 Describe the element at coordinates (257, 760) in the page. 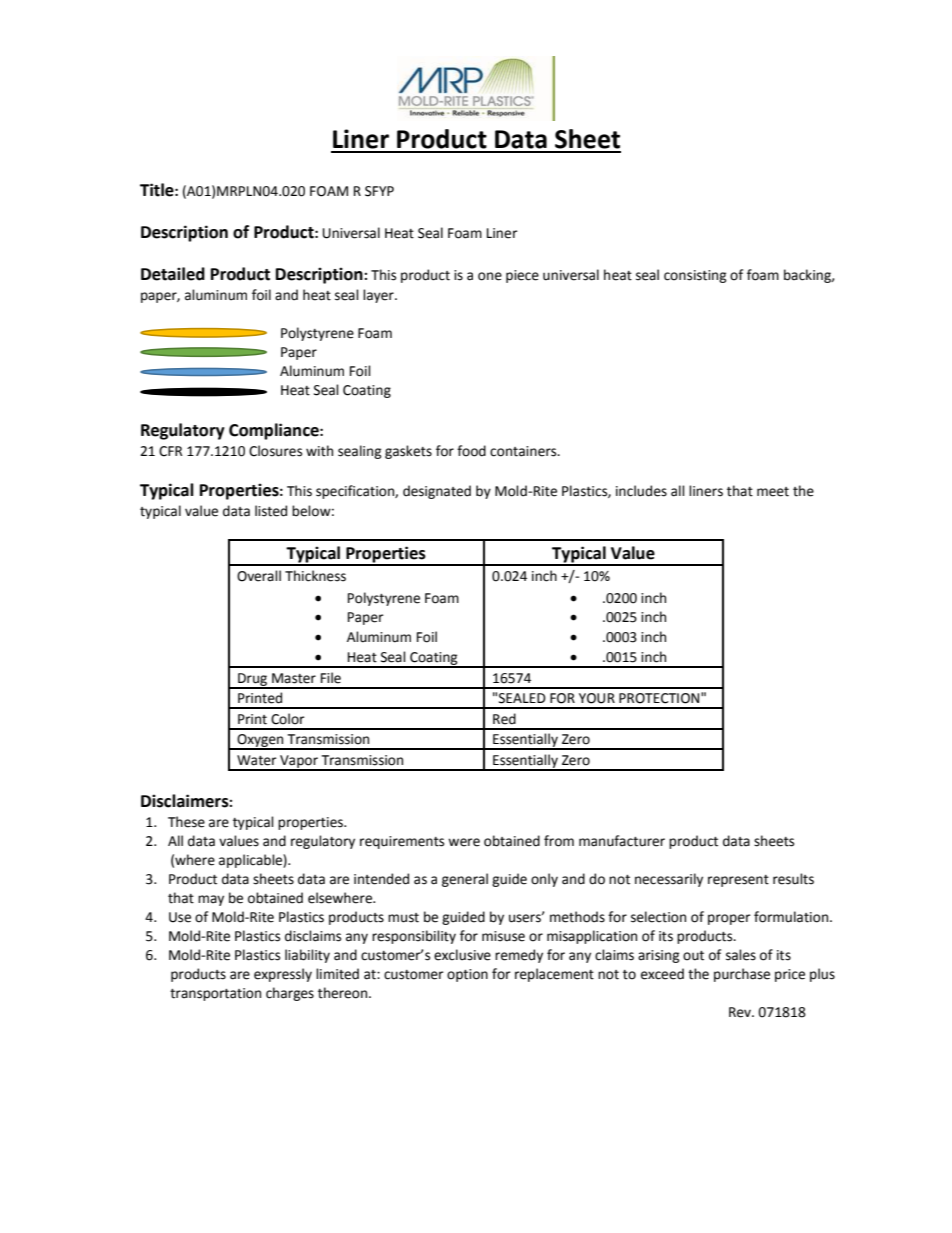

I see `Water` at that location.
